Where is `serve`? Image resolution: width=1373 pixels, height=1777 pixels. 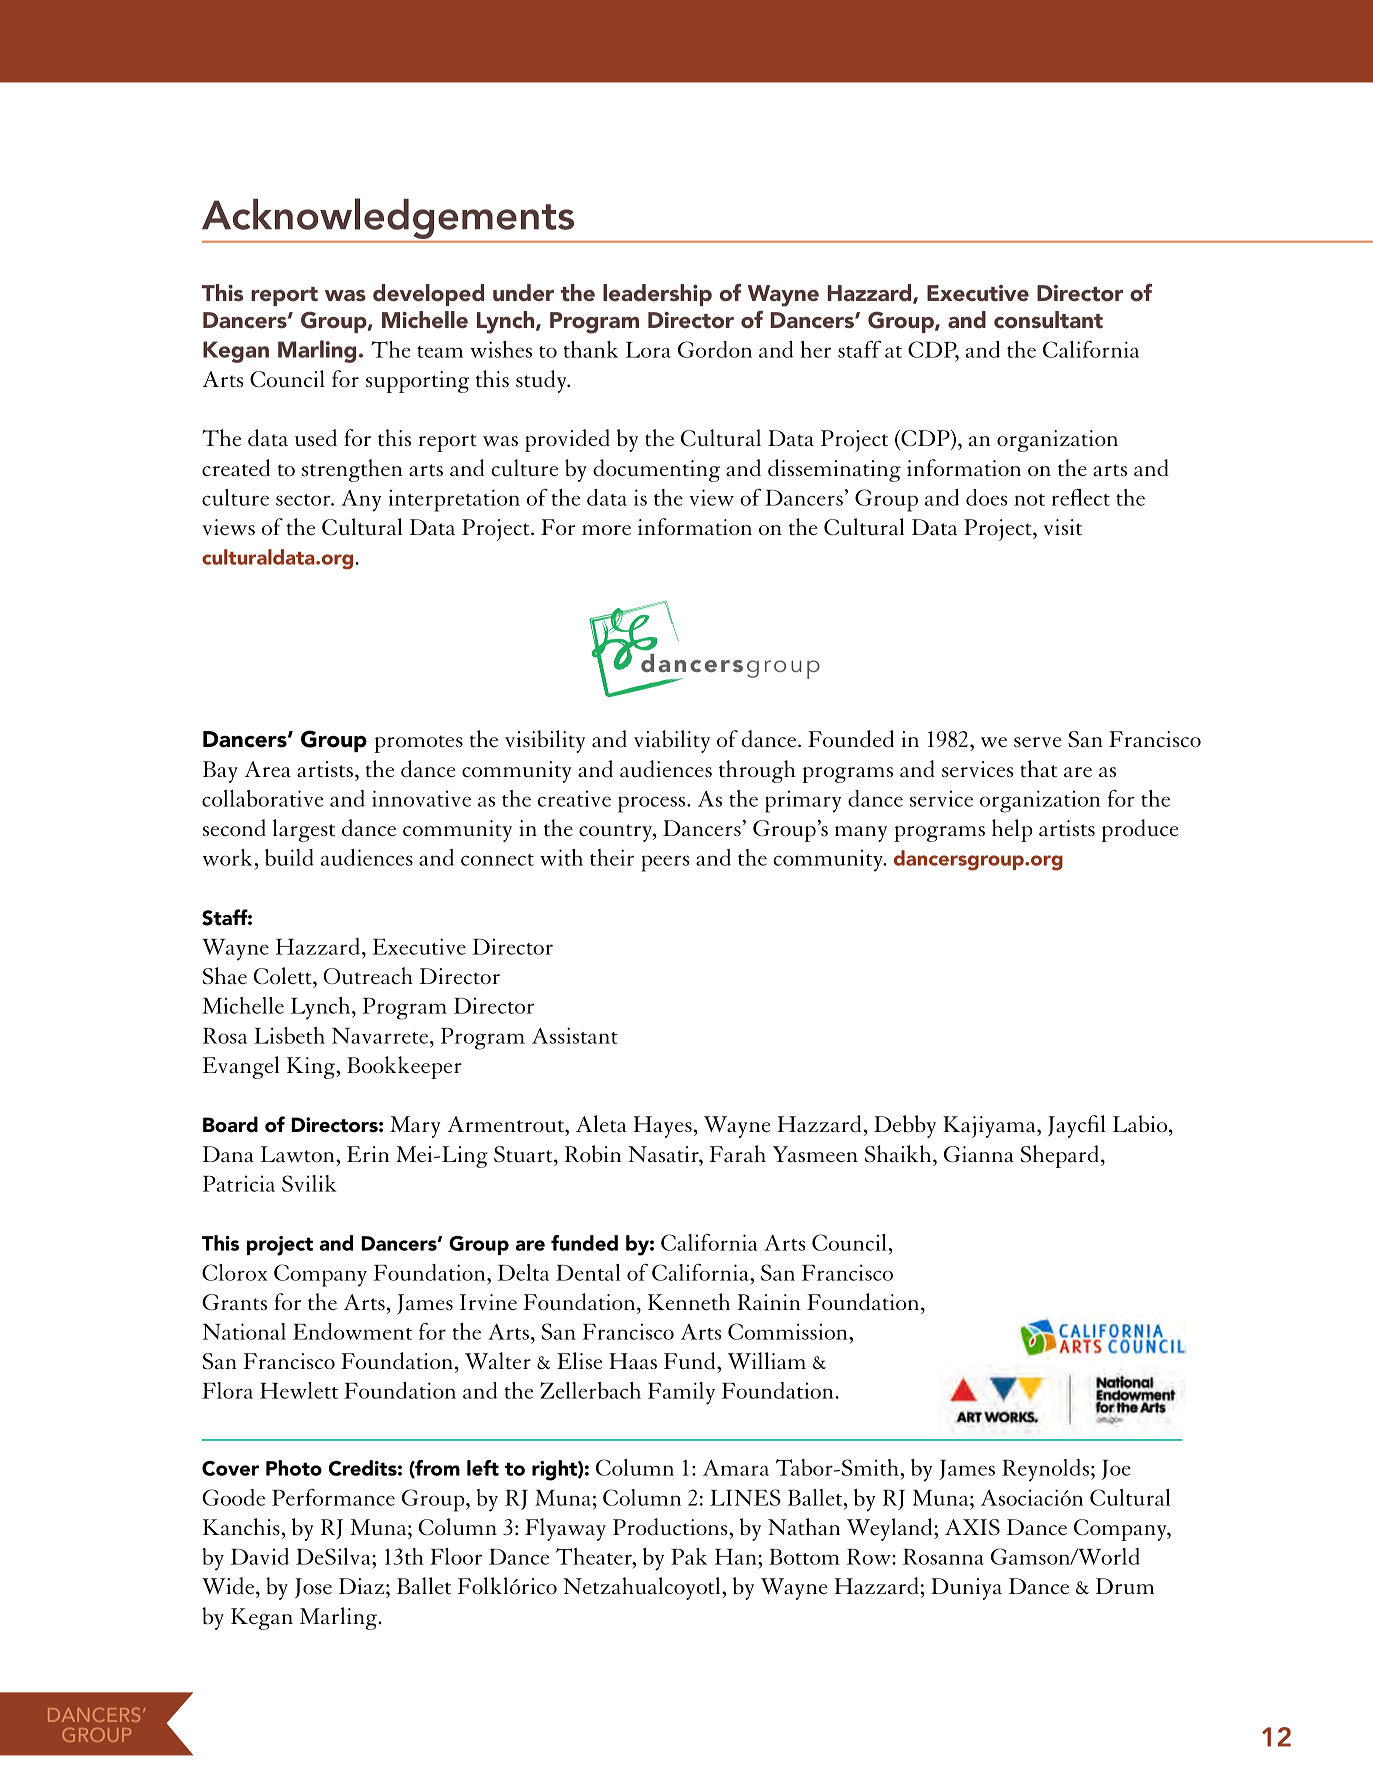
serve is located at coordinates (1038, 742).
